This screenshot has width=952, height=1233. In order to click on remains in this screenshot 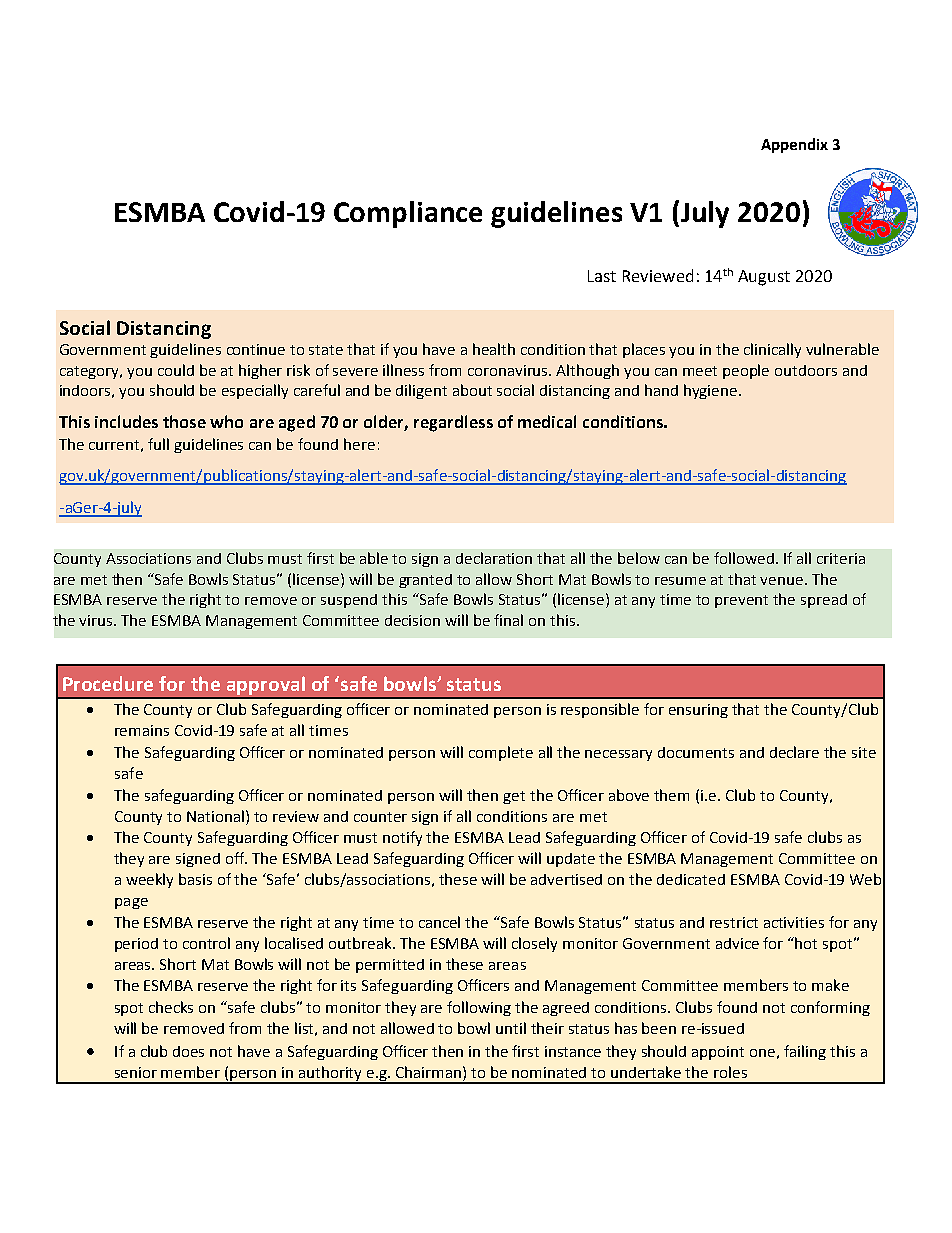, I will do `click(142, 730)`.
